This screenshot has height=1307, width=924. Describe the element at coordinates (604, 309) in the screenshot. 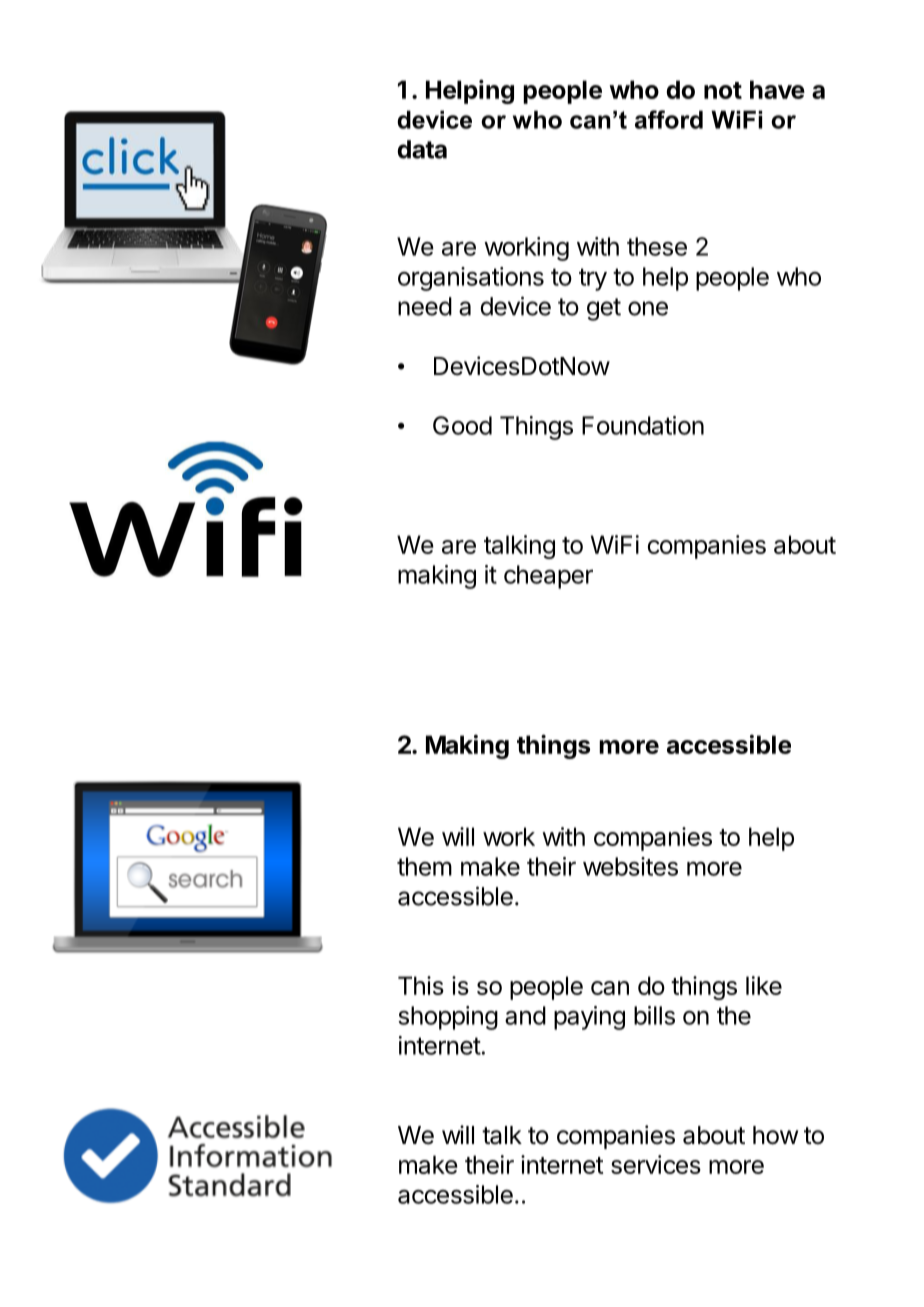

I see `get` at that location.
